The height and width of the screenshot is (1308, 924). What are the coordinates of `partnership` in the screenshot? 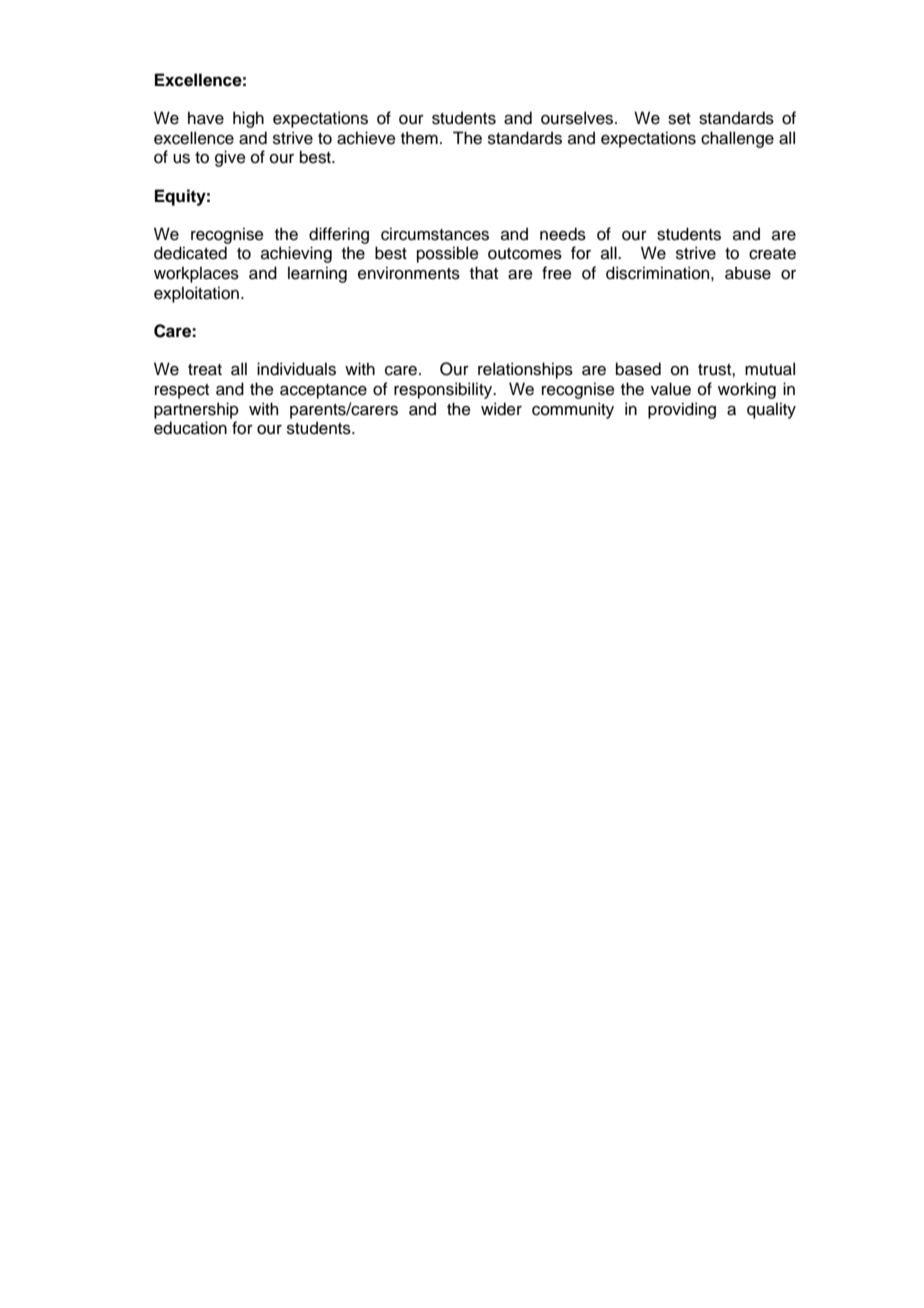 It's located at (196, 410).
